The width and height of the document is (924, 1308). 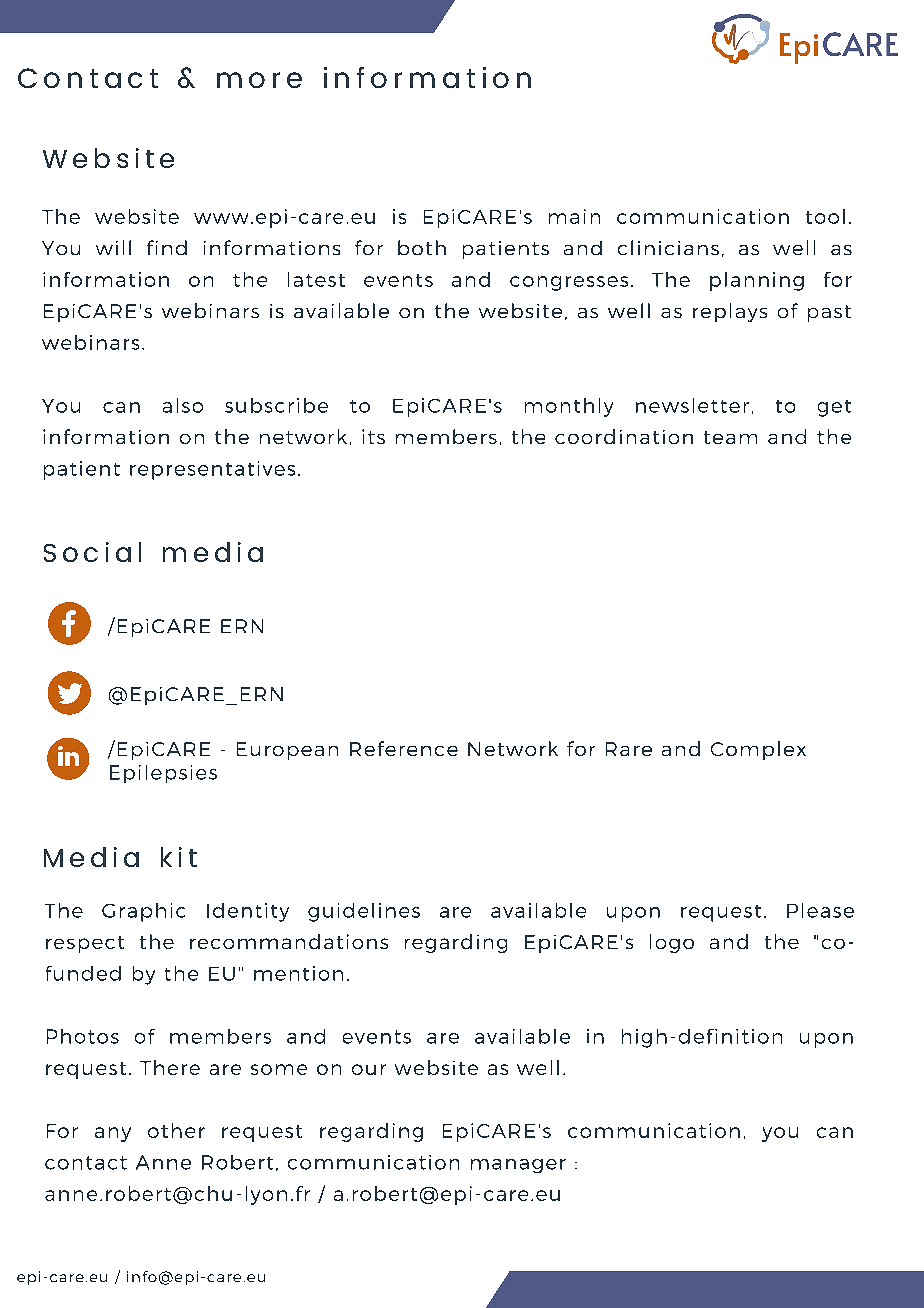 What do you see at coordinates (730, 437) in the document?
I see `team` at bounding box center [730, 437].
